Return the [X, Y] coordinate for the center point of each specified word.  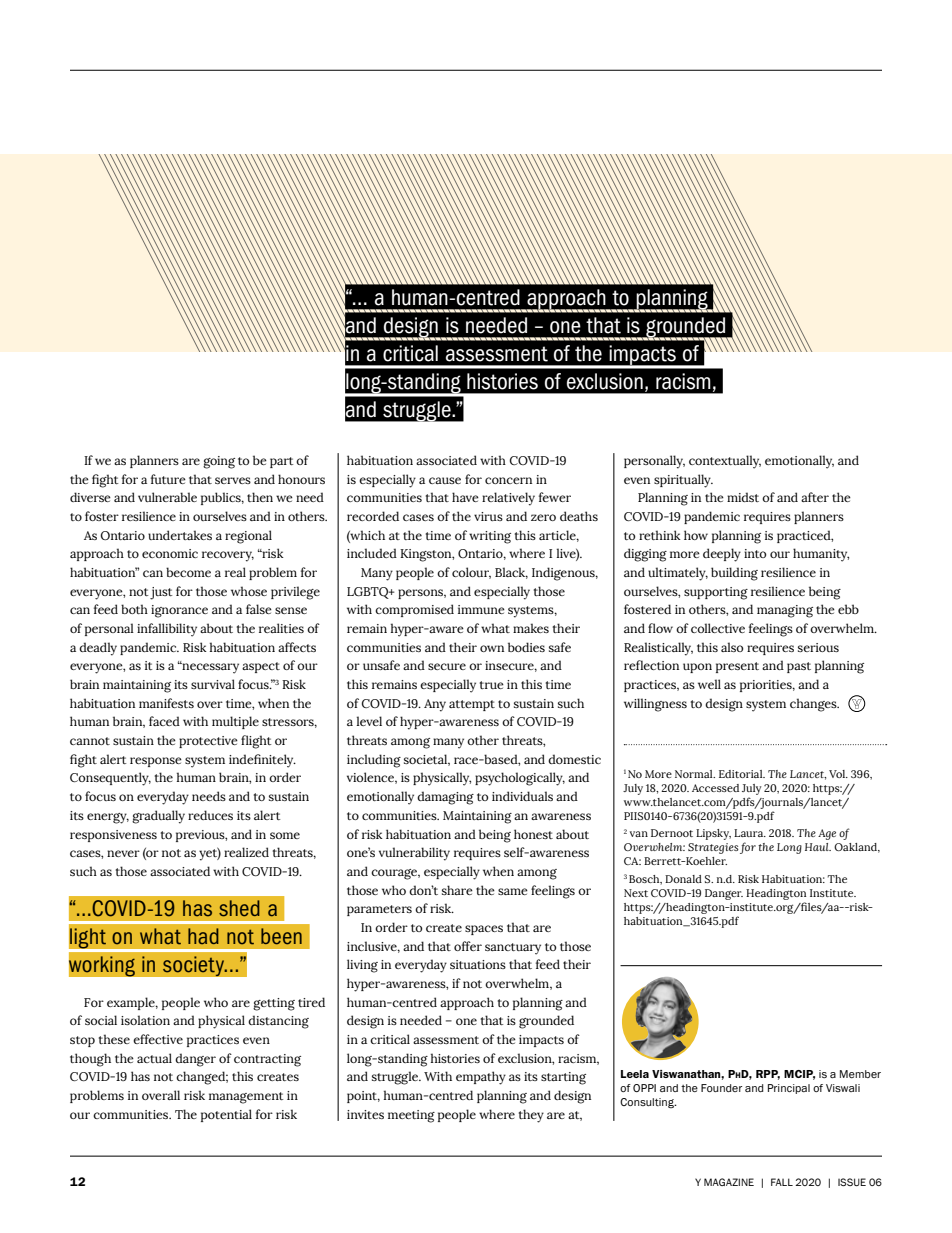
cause [445, 480]
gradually [158, 817]
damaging [445, 798]
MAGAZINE [729, 1182]
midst [743, 497]
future [168, 479]
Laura [750, 833]
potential [226, 1115]
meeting [411, 1116]
